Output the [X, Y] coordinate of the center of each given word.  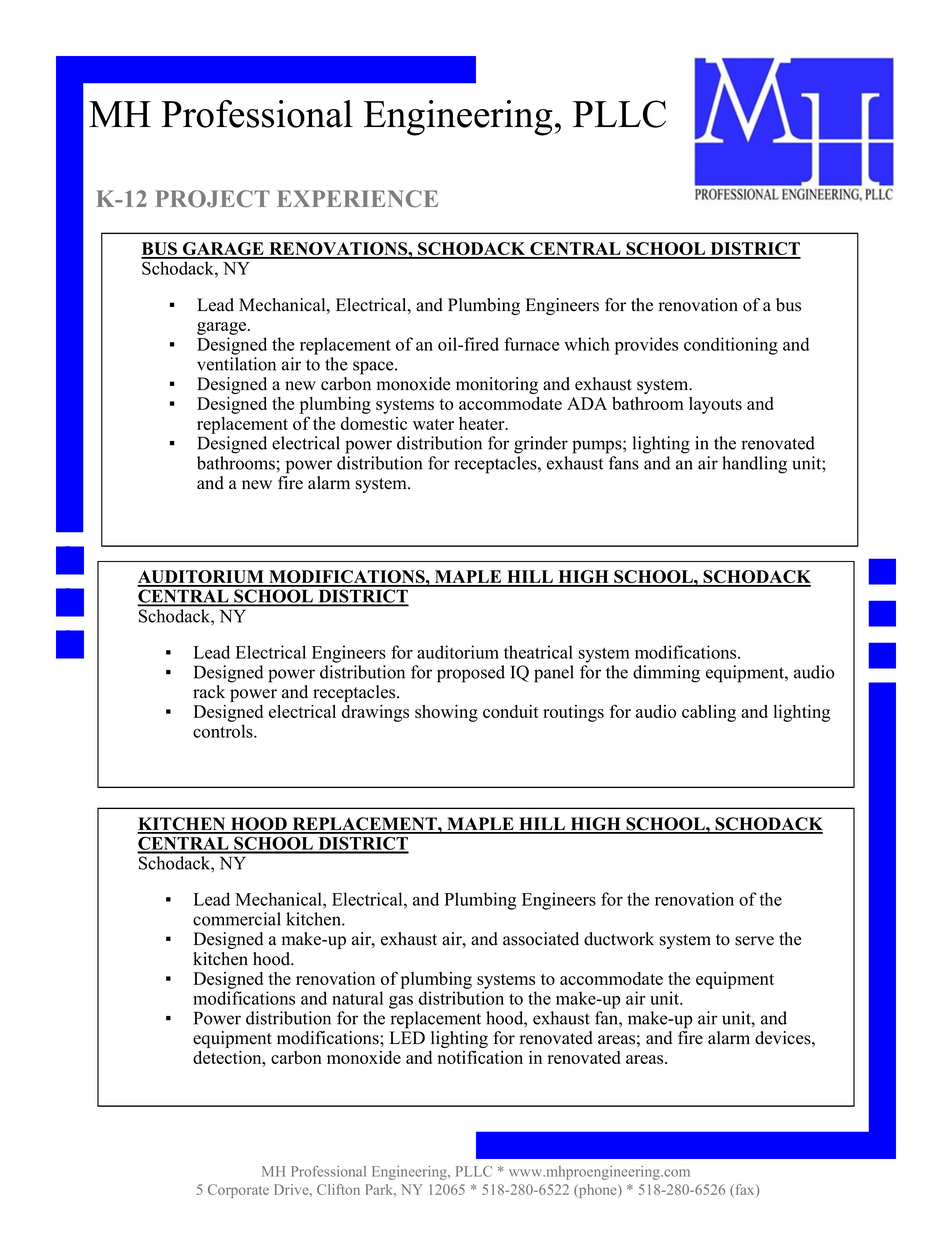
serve [754, 941]
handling [754, 465]
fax [745, 1190]
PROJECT [212, 199]
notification [480, 1057]
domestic [374, 423]
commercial [237, 919]
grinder [541, 445]
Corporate [238, 1191]
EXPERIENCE [357, 199]
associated [541, 939]
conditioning [731, 346]
